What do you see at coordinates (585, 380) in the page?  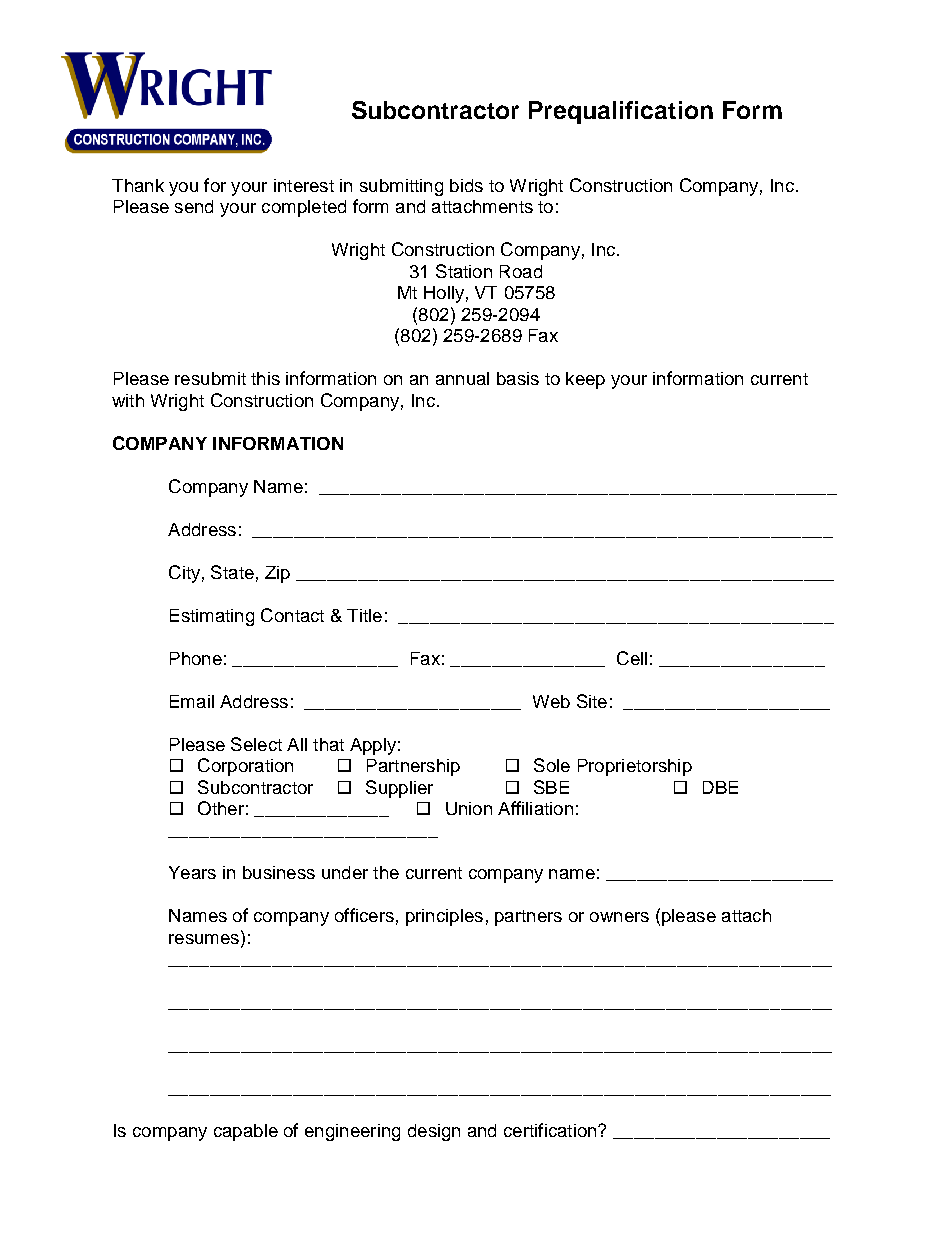 I see `keep` at bounding box center [585, 380].
